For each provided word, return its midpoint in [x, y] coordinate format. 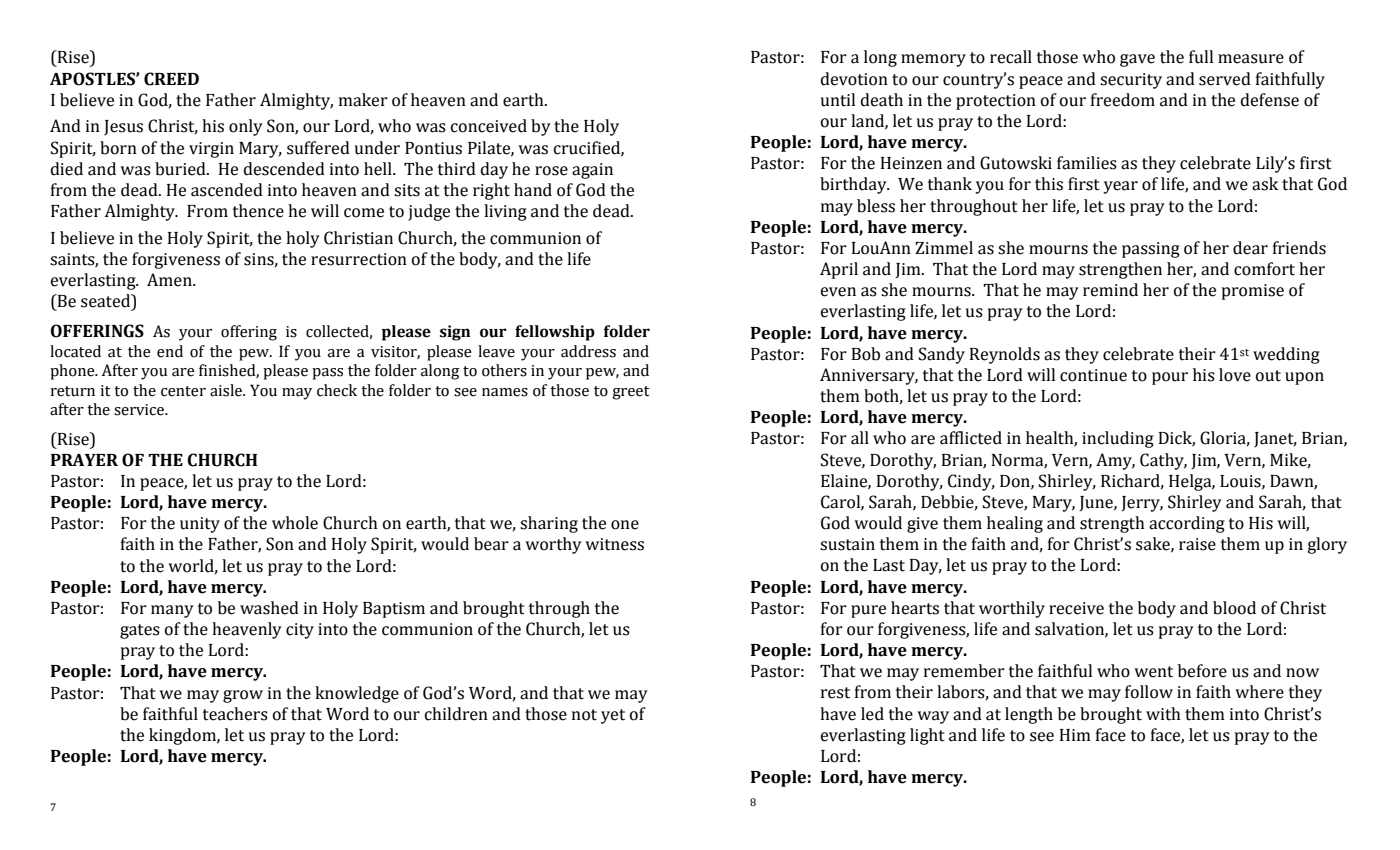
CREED [171, 79]
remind [1110, 290]
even [838, 292]
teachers [235, 714]
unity [200, 525]
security [1131, 81]
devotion [854, 79]
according [1187, 524]
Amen [170, 280]
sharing [549, 524]
